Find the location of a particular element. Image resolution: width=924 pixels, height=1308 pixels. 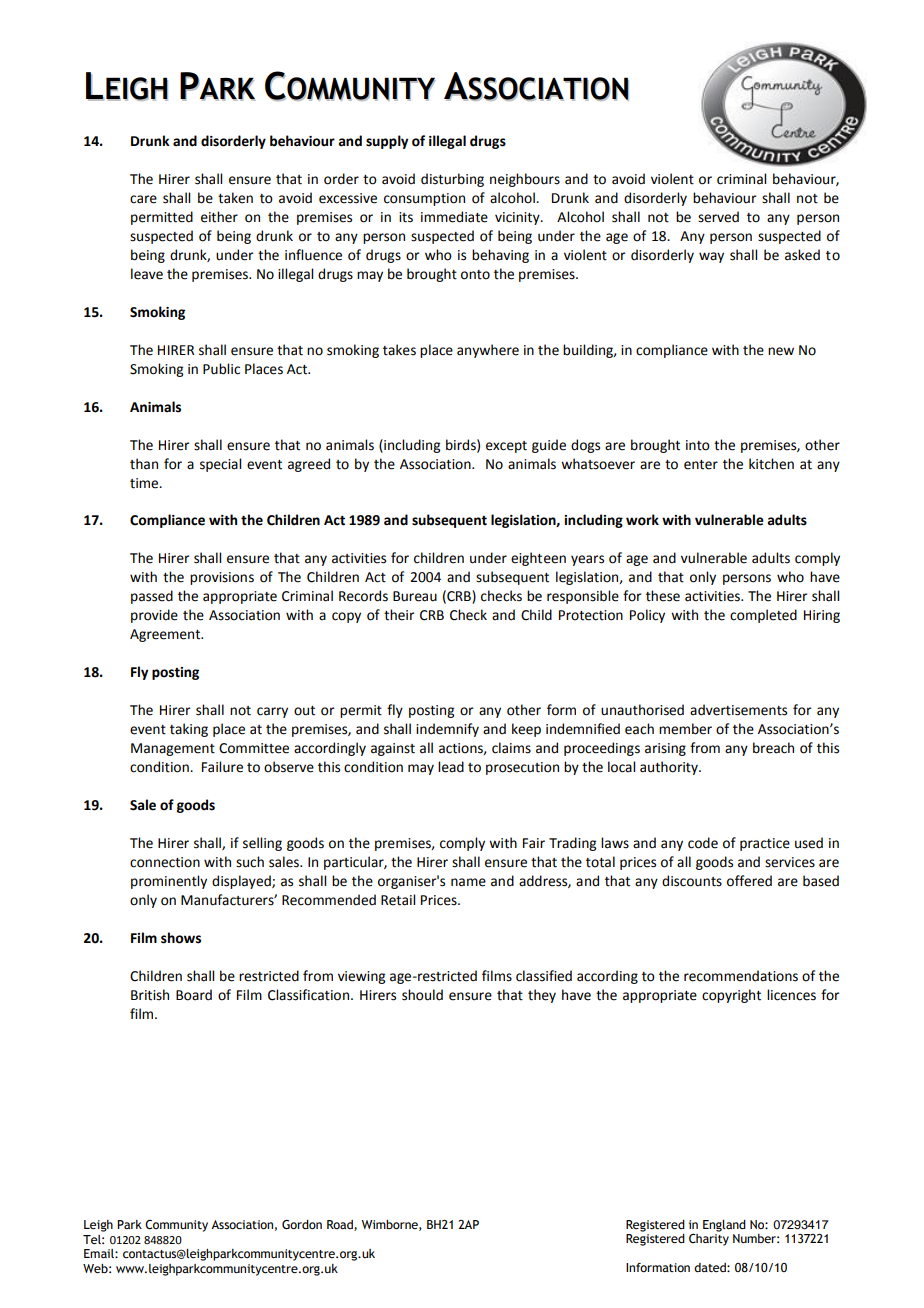

care is located at coordinates (143, 199).
